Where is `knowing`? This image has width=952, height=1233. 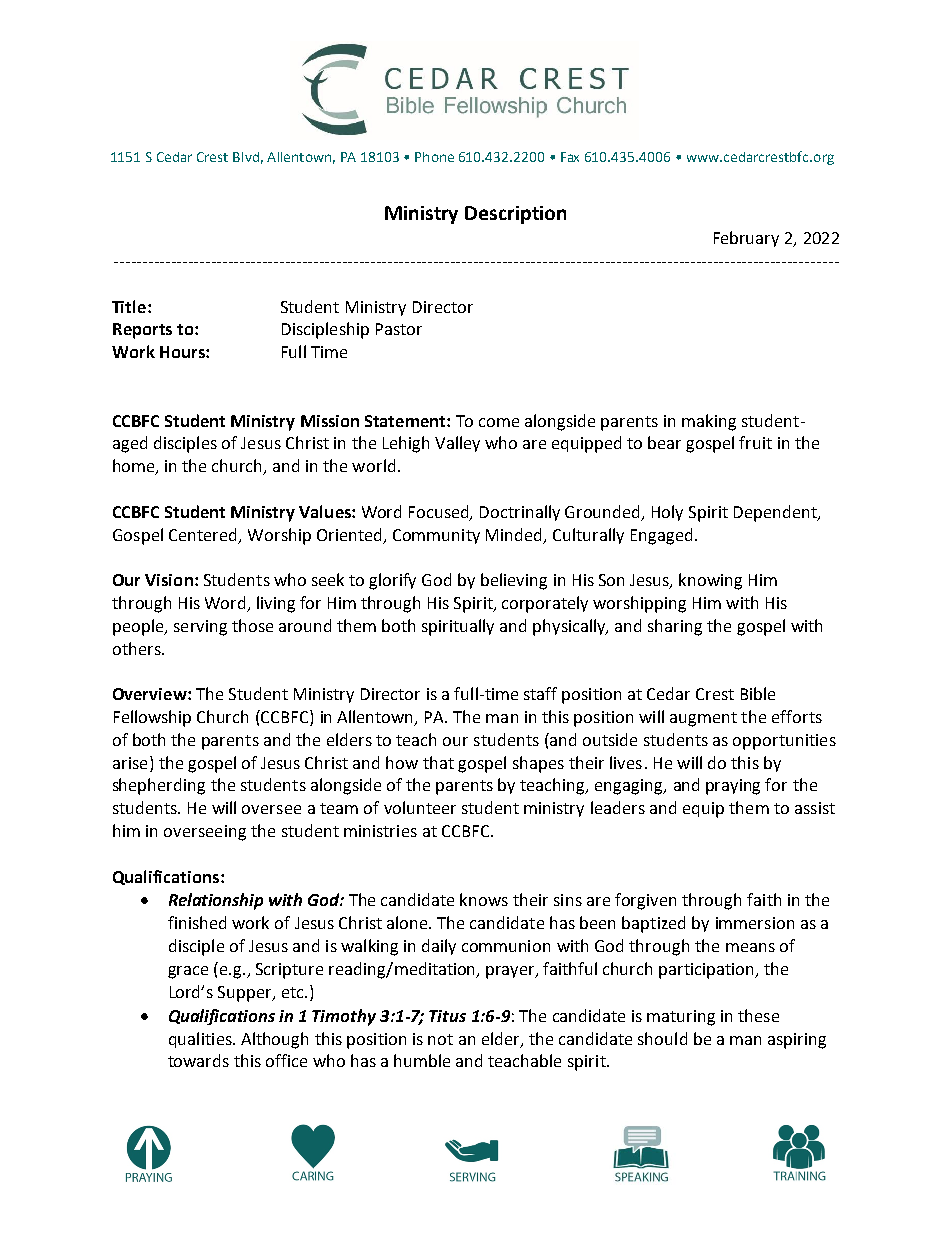 knowing is located at coordinates (710, 581).
